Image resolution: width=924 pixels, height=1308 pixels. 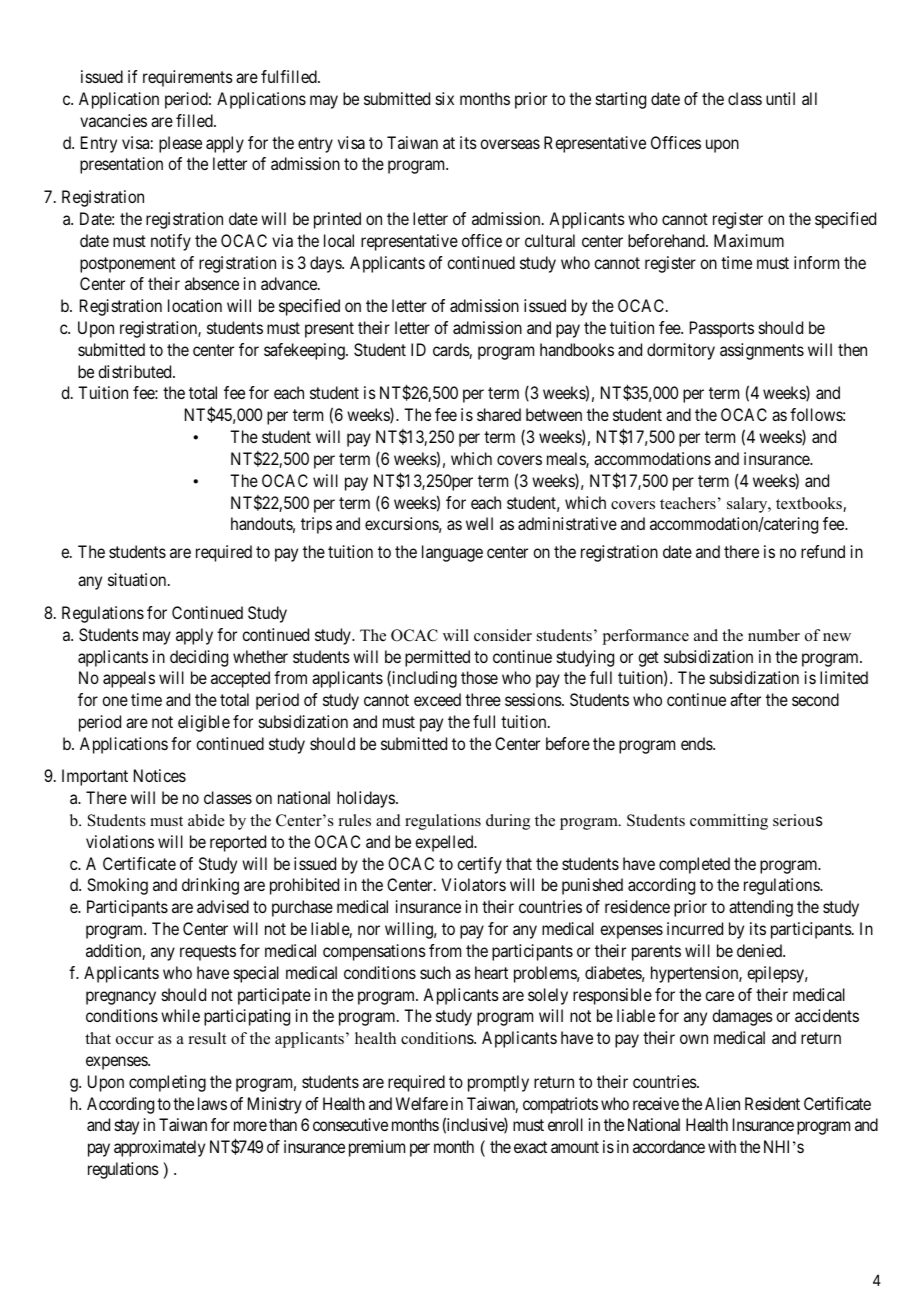 What do you see at coordinates (199, 658) in the document?
I see `deciding` at bounding box center [199, 658].
